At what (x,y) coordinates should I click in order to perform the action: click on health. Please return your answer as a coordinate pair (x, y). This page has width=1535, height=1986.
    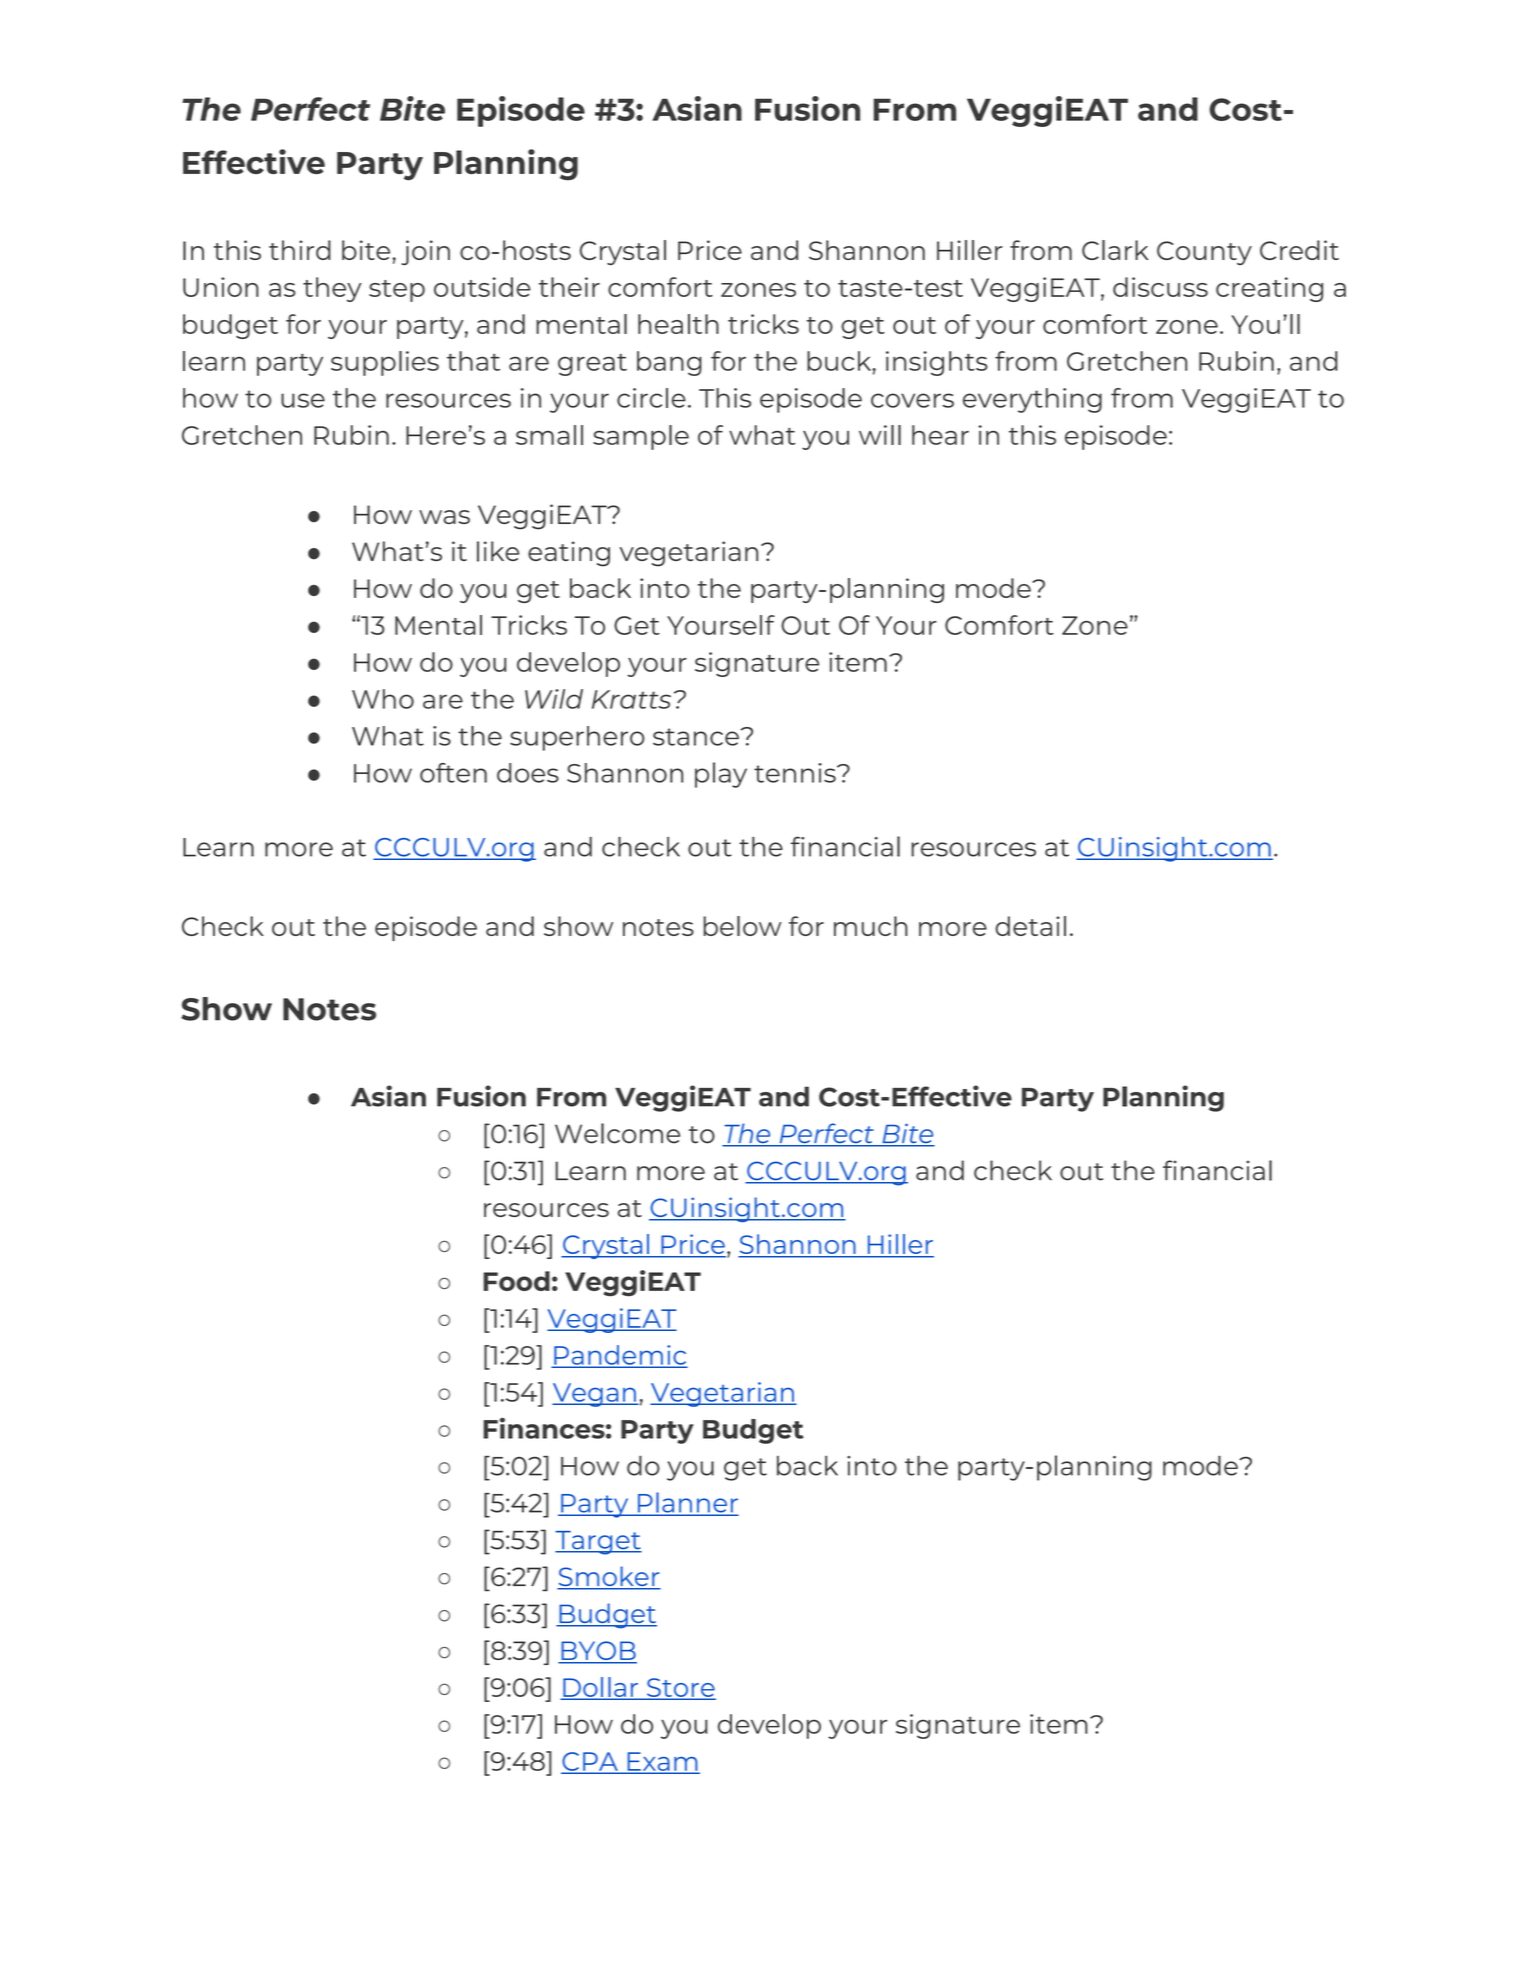
    Looking at the image, I should click on (678, 324).
